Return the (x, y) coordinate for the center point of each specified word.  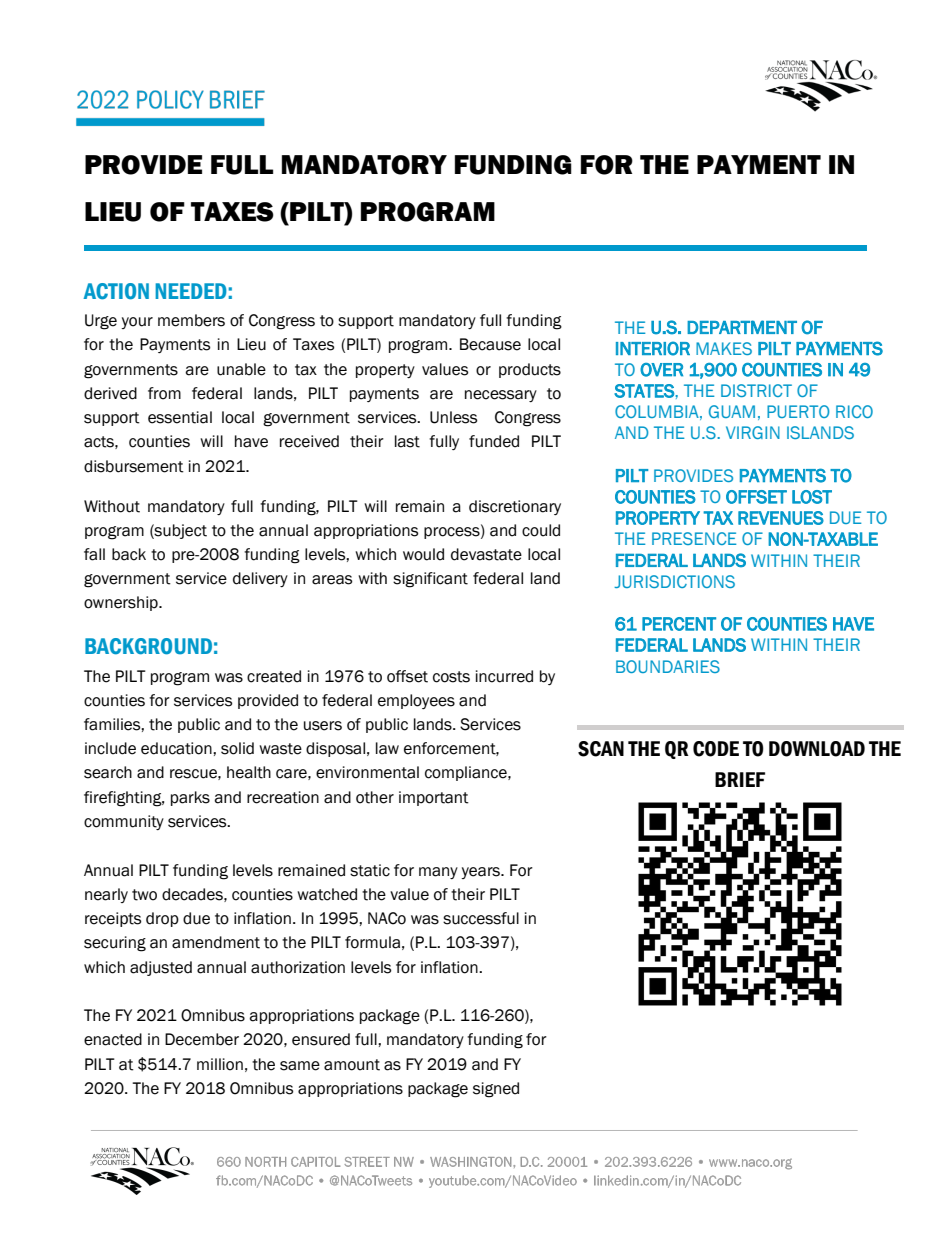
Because (490, 344)
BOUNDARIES (668, 666)
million (220, 1064)
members (191, 320)
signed (496, 1090)
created (274, 676)
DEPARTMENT (742, 327)
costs (451, 677)
